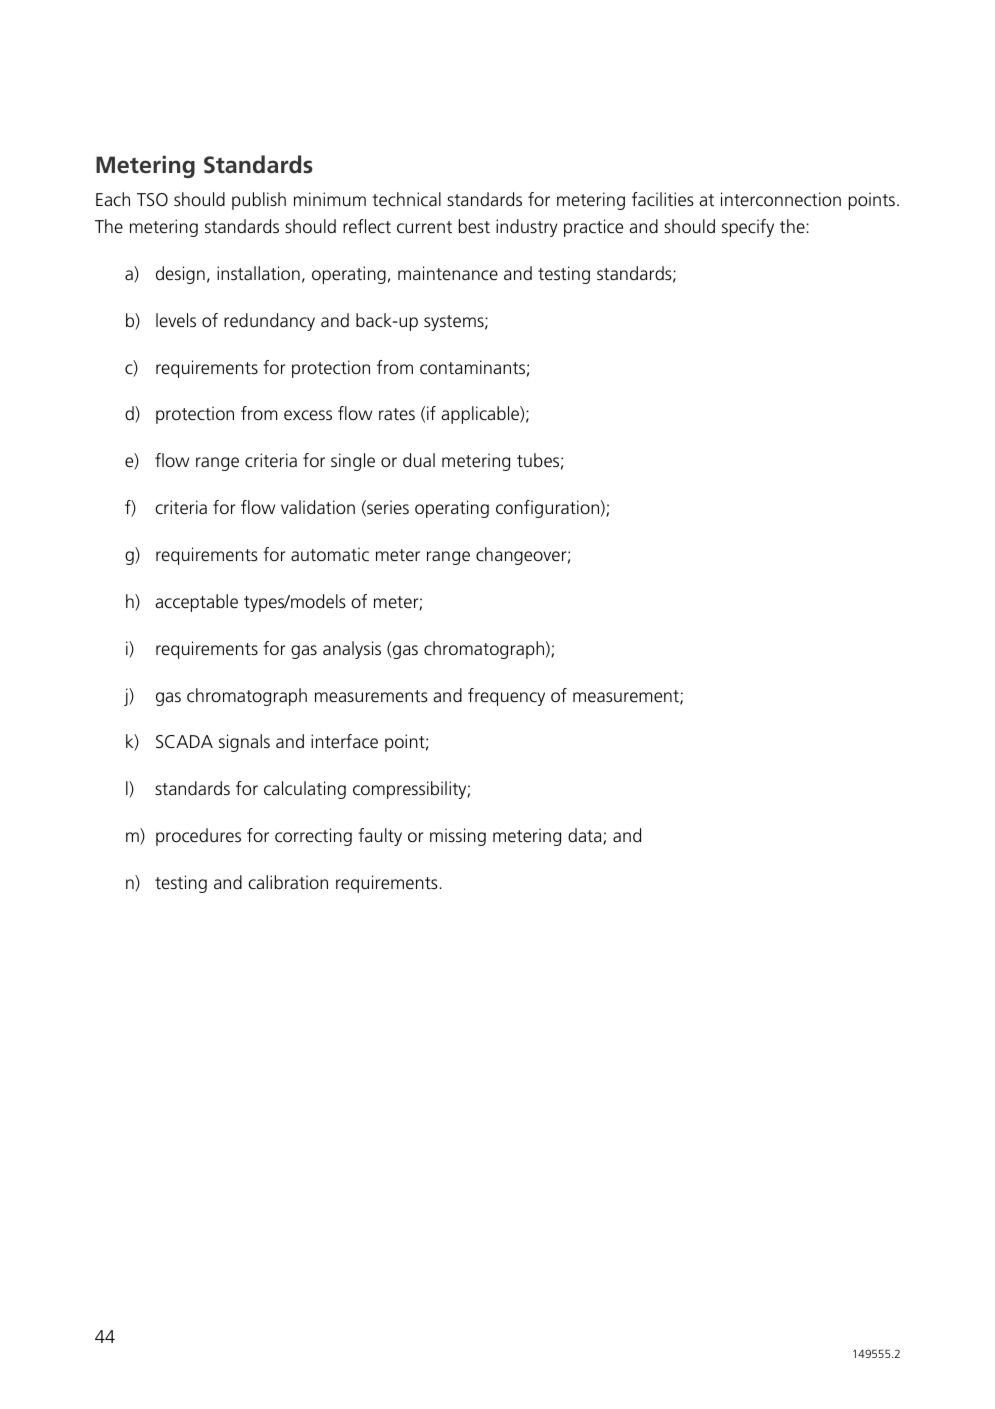 This screenshot has height=1409, width=995. What do you see at coordinates (424, 227) in the screenshot?
I see `current` at bounding box center [424, 227].
